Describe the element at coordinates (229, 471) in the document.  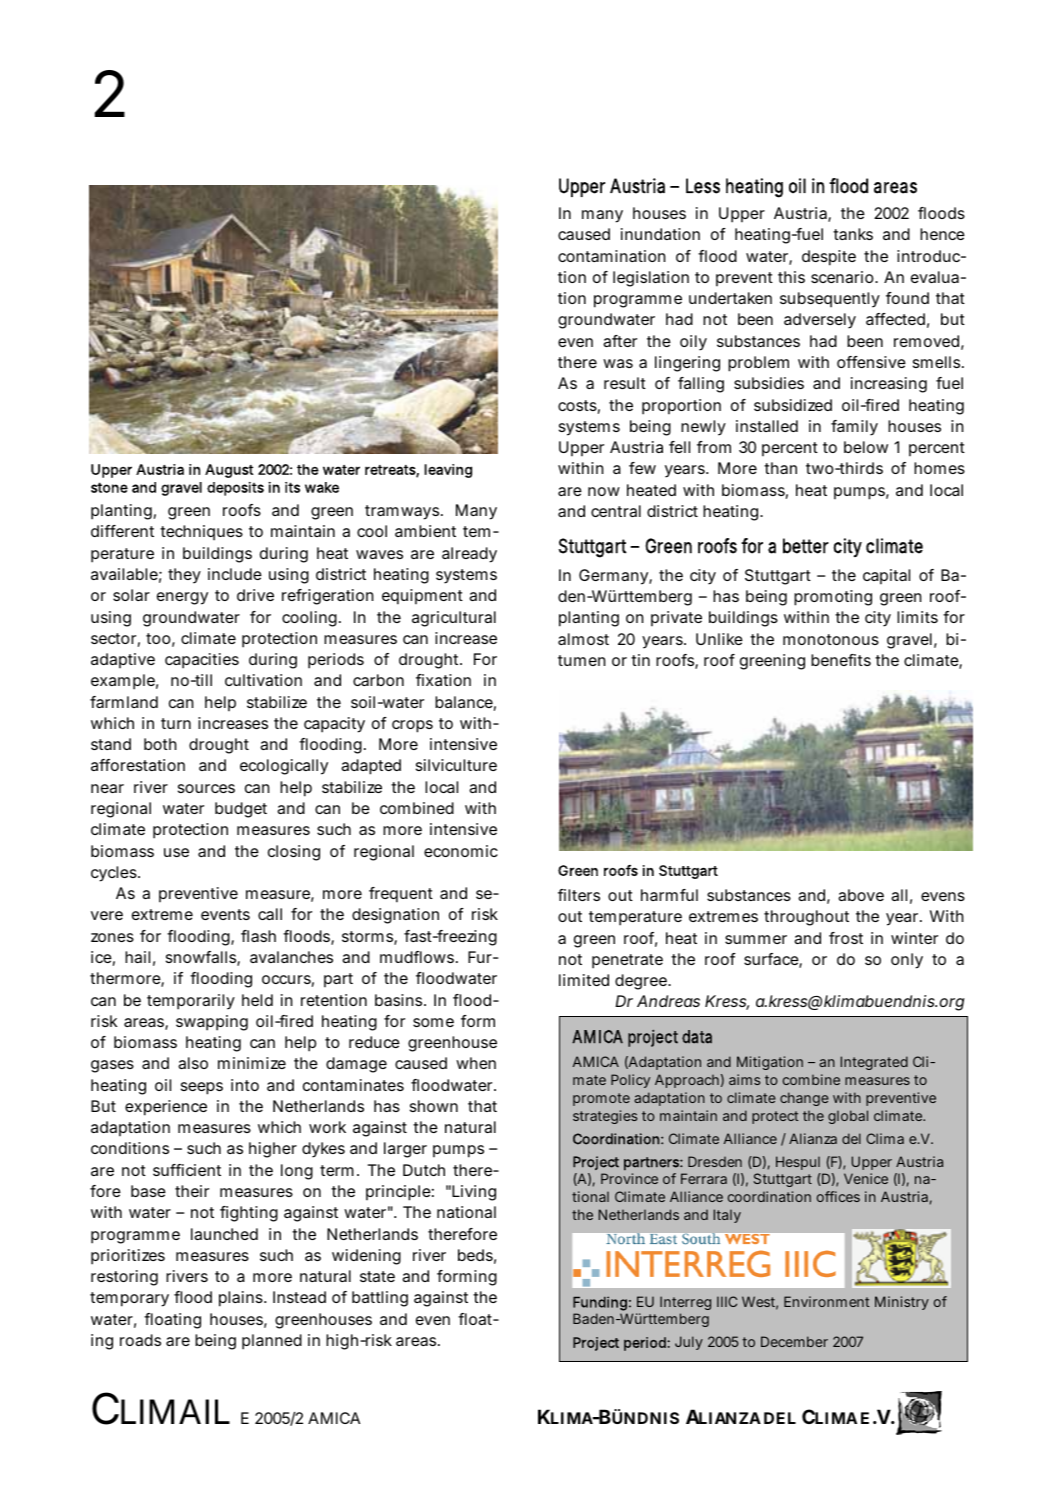
I see `August` at that location.
